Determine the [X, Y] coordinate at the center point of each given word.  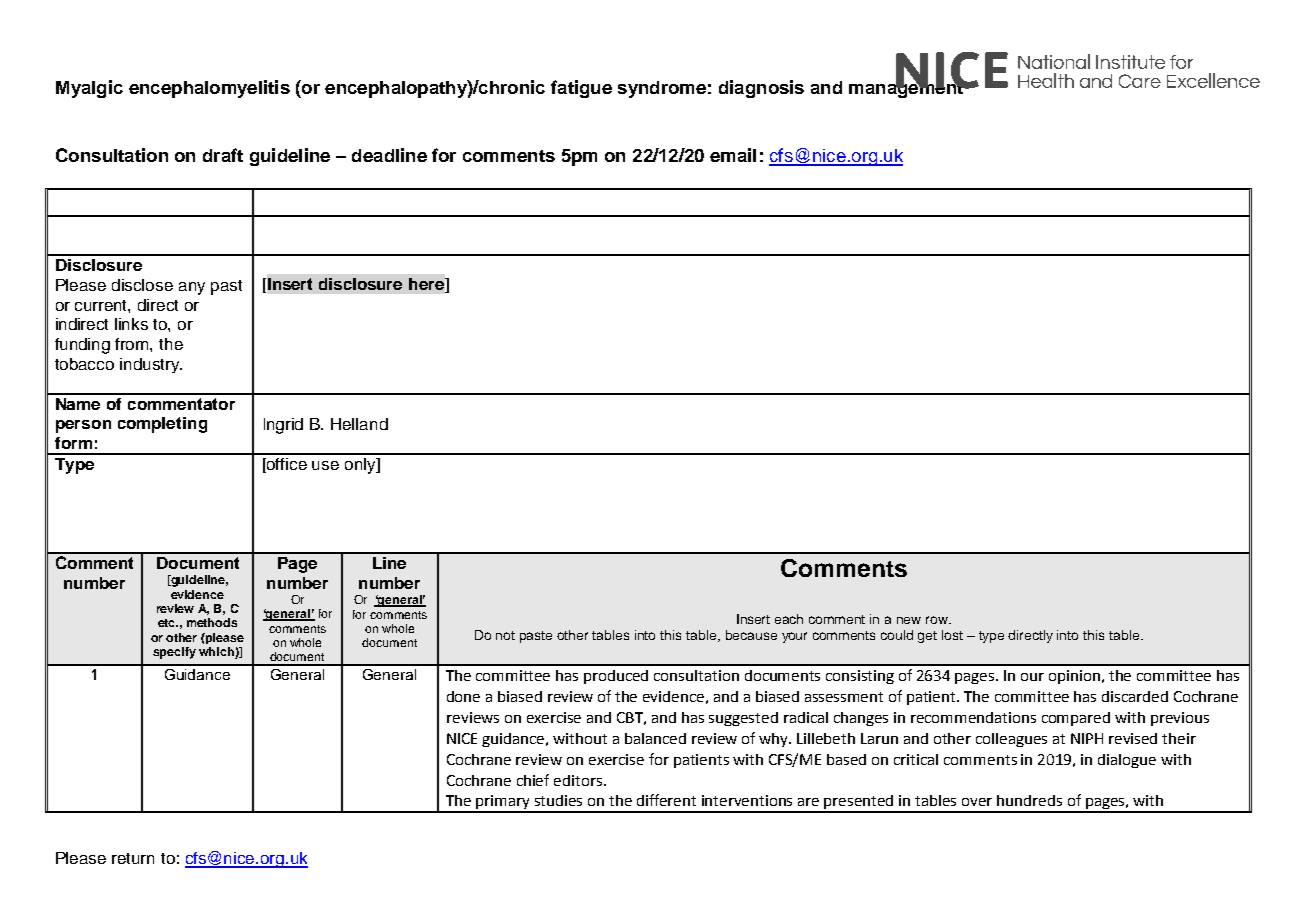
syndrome [662, 89]
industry [151, 365]
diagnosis [761, 89]
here [427, 285]
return [133, 858]
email [733, 155]
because [751, 635]
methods [212, 622]
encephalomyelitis [209, 89]
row [938, 620]
